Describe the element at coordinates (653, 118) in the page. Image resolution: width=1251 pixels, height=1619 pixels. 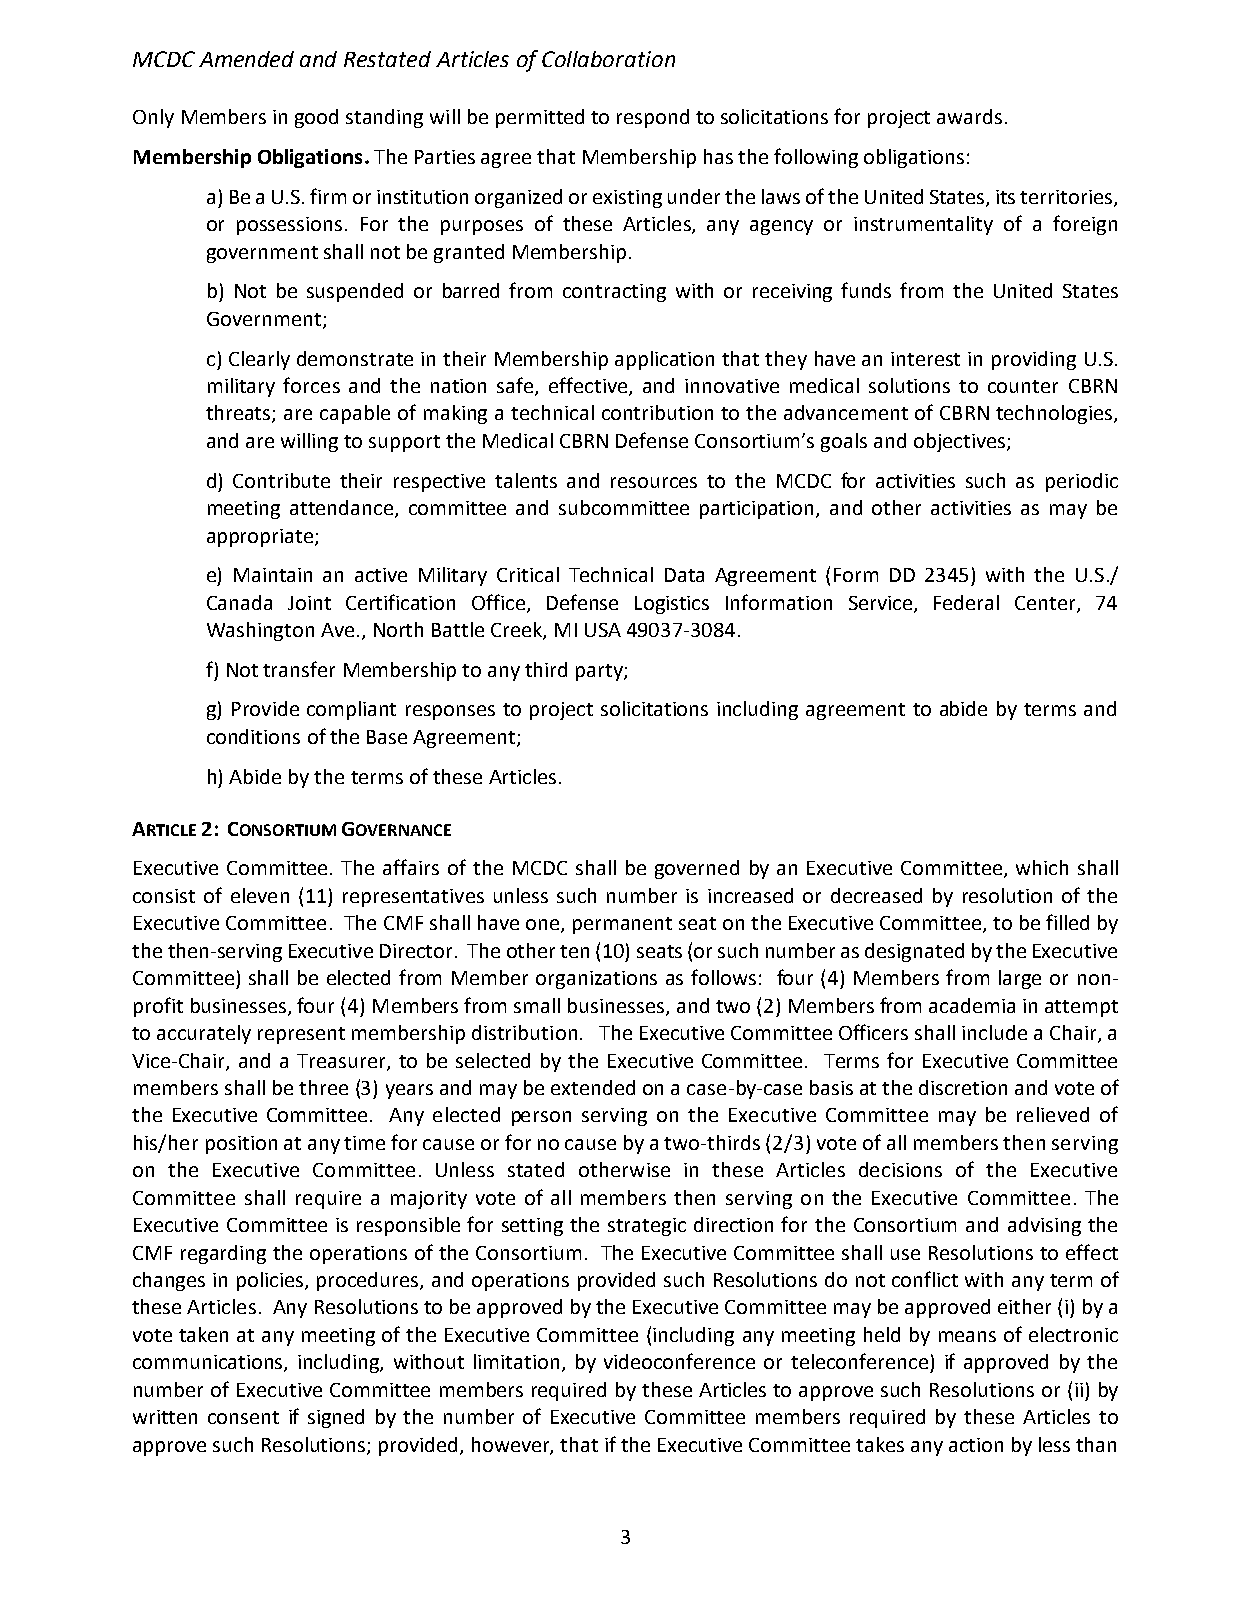
I see `respond` at that location.
